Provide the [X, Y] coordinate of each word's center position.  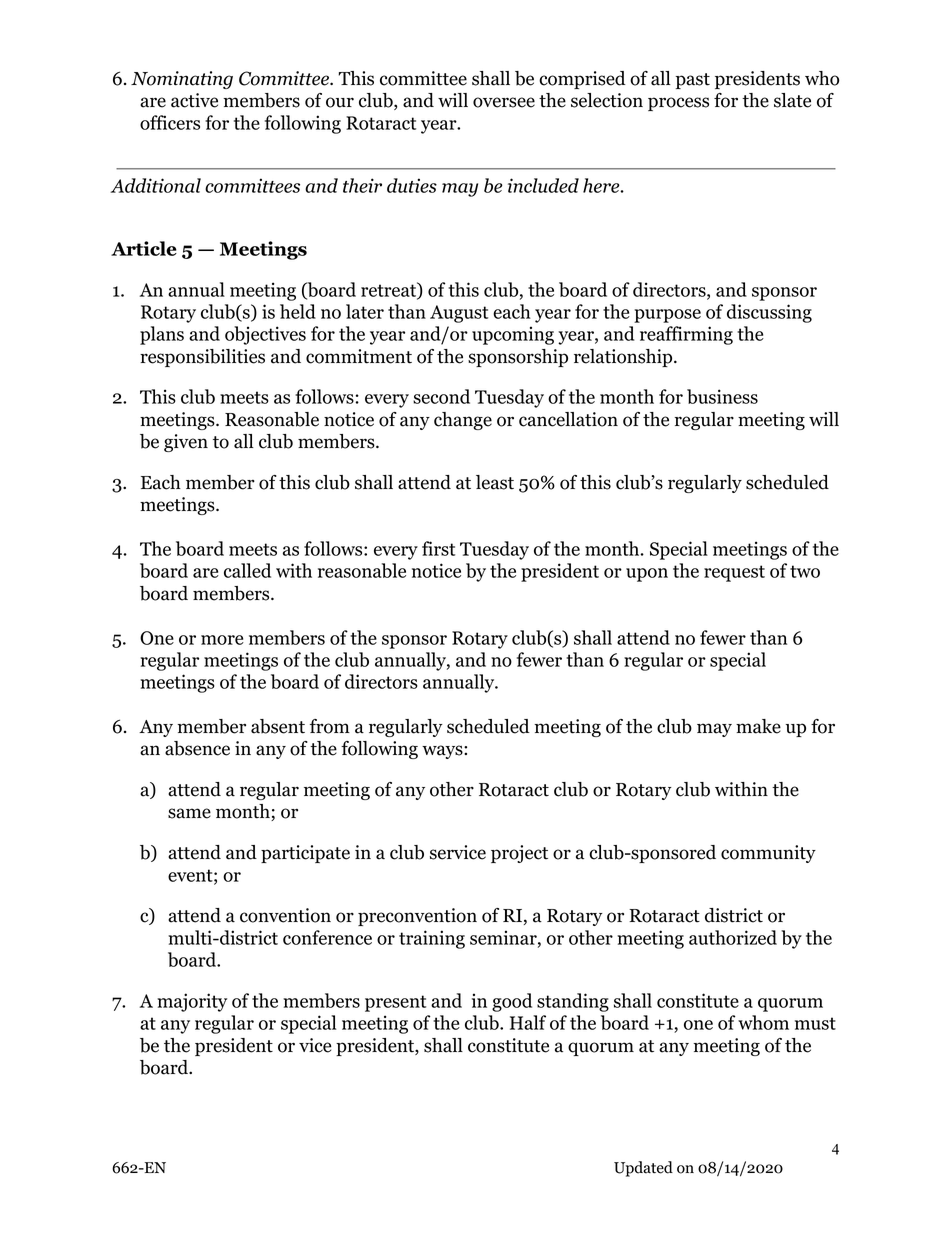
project [519, 854]
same [189, 813]
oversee [504, 102]
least [495, 482]
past [693, 81]
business [722, 396]
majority [192, 1002]
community [768, 854]
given [186, 443]
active [194, 100]
